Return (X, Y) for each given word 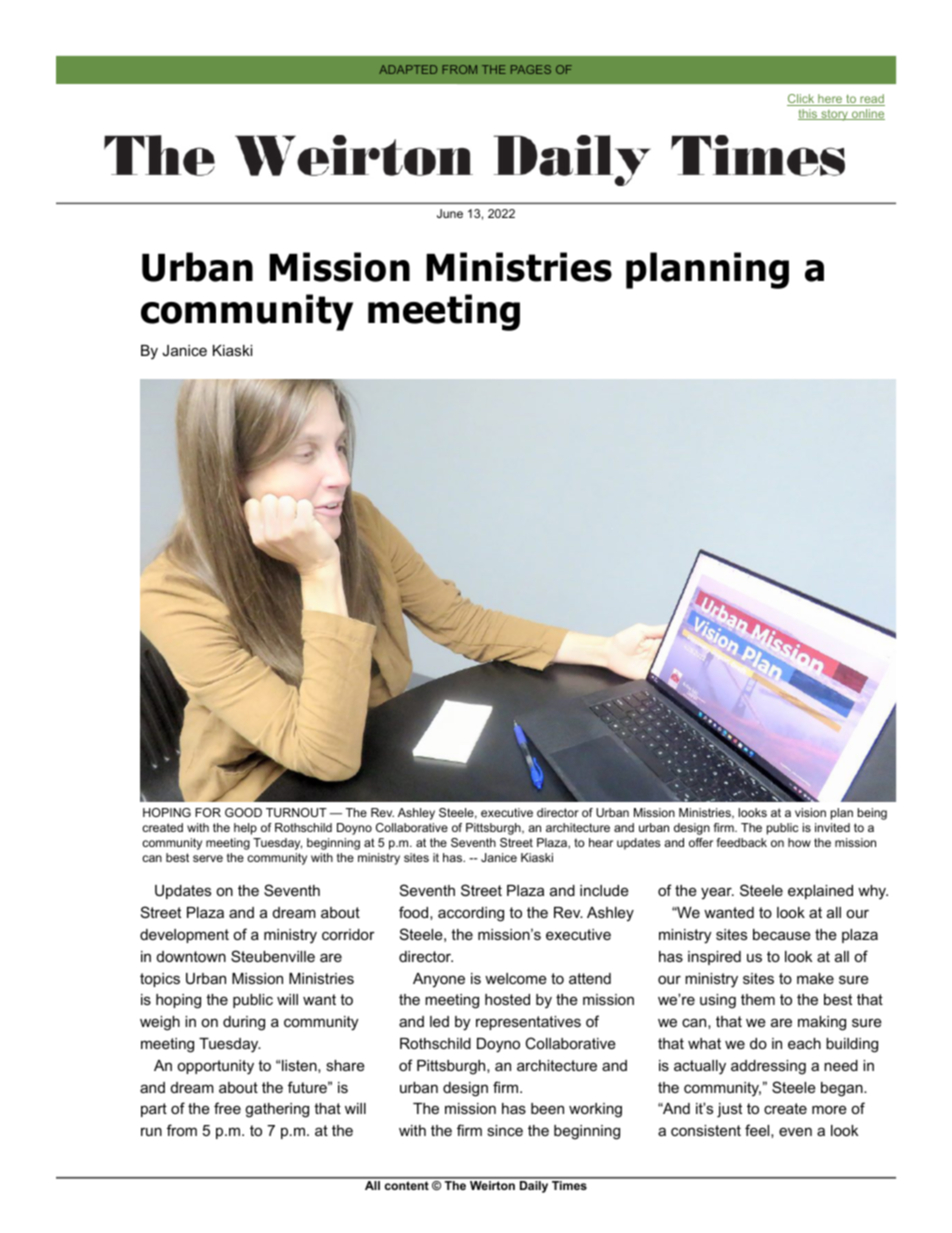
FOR (208, 812)
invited (832, 827)
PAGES (531, 69)
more (829, 1109)
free (227, 1108)
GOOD (243, 812)
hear (601, 842)
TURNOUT (296, 812)
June (450, 213)
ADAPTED (408, 69)
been (547, 1108)
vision (810, 812)
